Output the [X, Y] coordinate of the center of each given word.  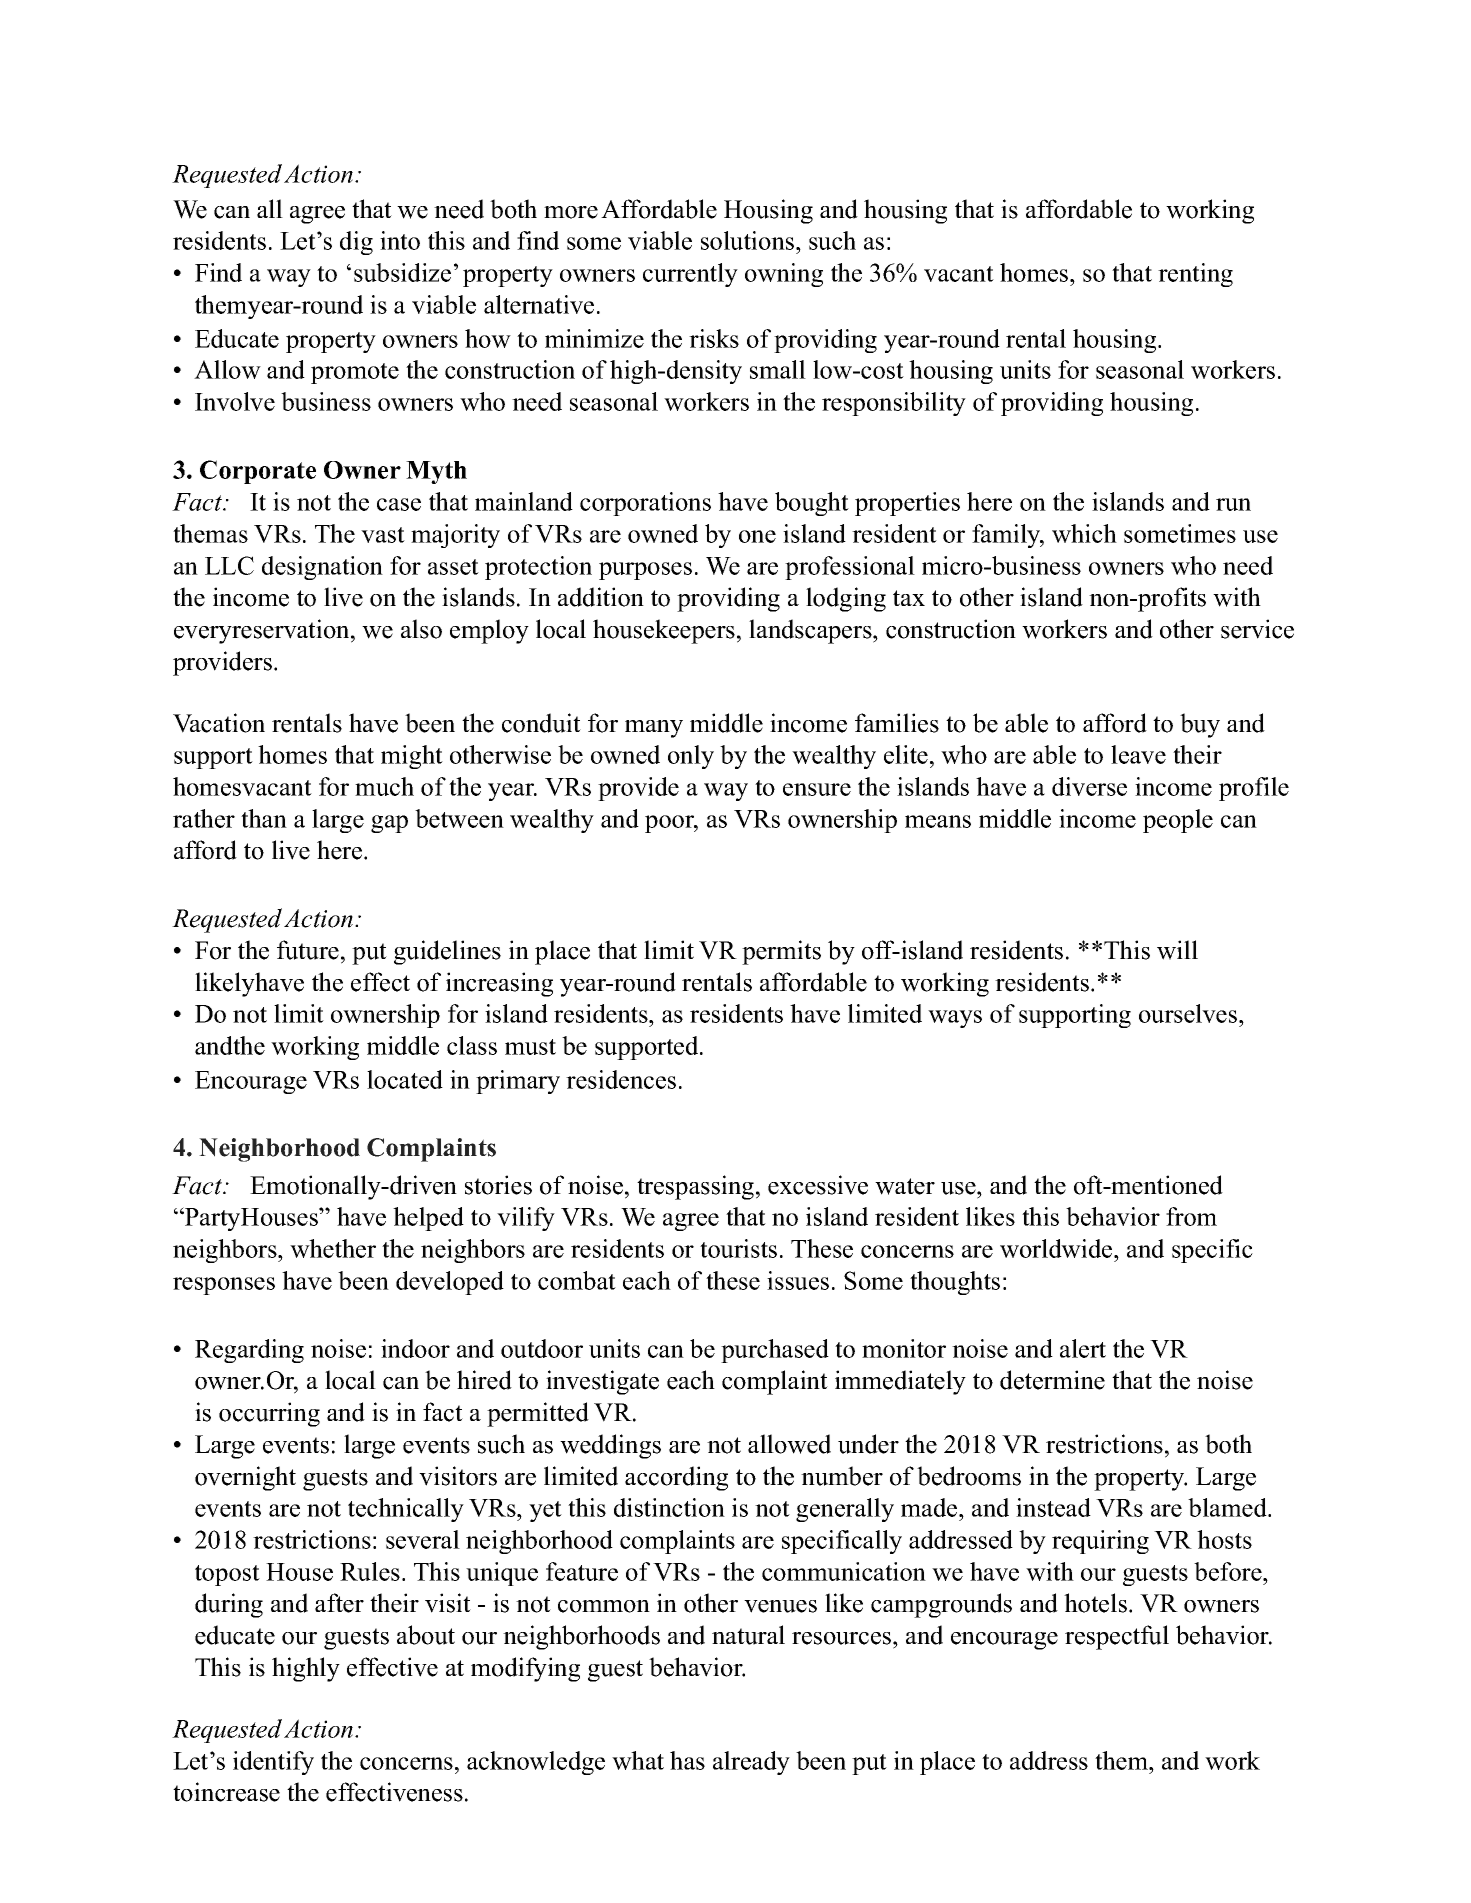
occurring [269, 1414]
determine [1052, 1380]
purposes [645, 571]
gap [389, 824]
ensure [817, 789]
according [676, 1478]
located [405, 1079]
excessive [818, 1185]
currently [690, 275]
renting [1195, 275]
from [1191, 1216]
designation [322, 568]
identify [273, 1763]
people [1178, 821]
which [1084, 533]
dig [356, 243]
